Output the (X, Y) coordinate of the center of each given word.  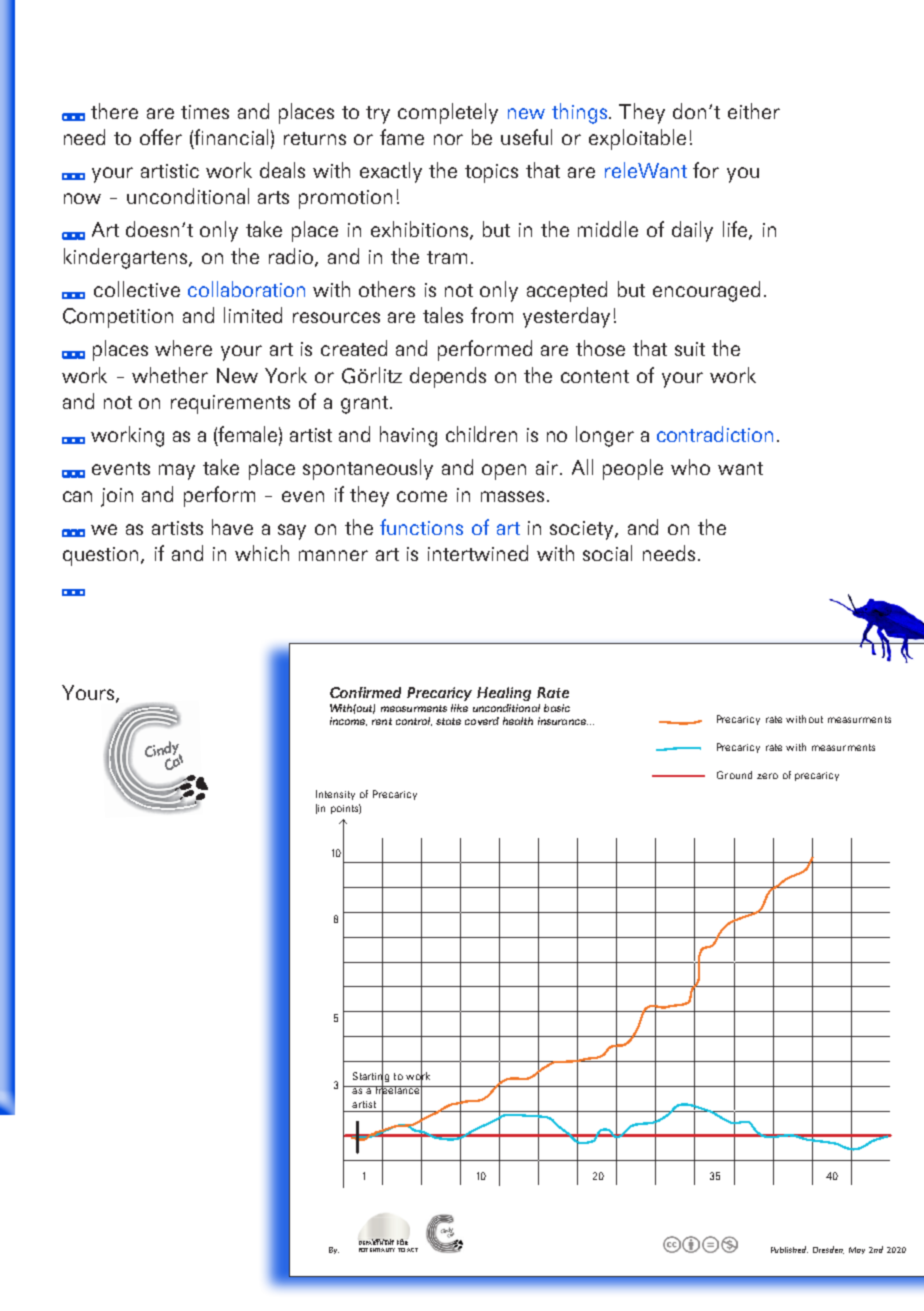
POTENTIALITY (377, 1250)
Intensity (335, 795)
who (690, 467)
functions (421, 527)
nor (448, 139)
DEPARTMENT (376, 1242)
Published (789, 1249)
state (448, 721)
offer (161, 137)
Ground (734, 775)
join (117, 497)
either (754, 111)
